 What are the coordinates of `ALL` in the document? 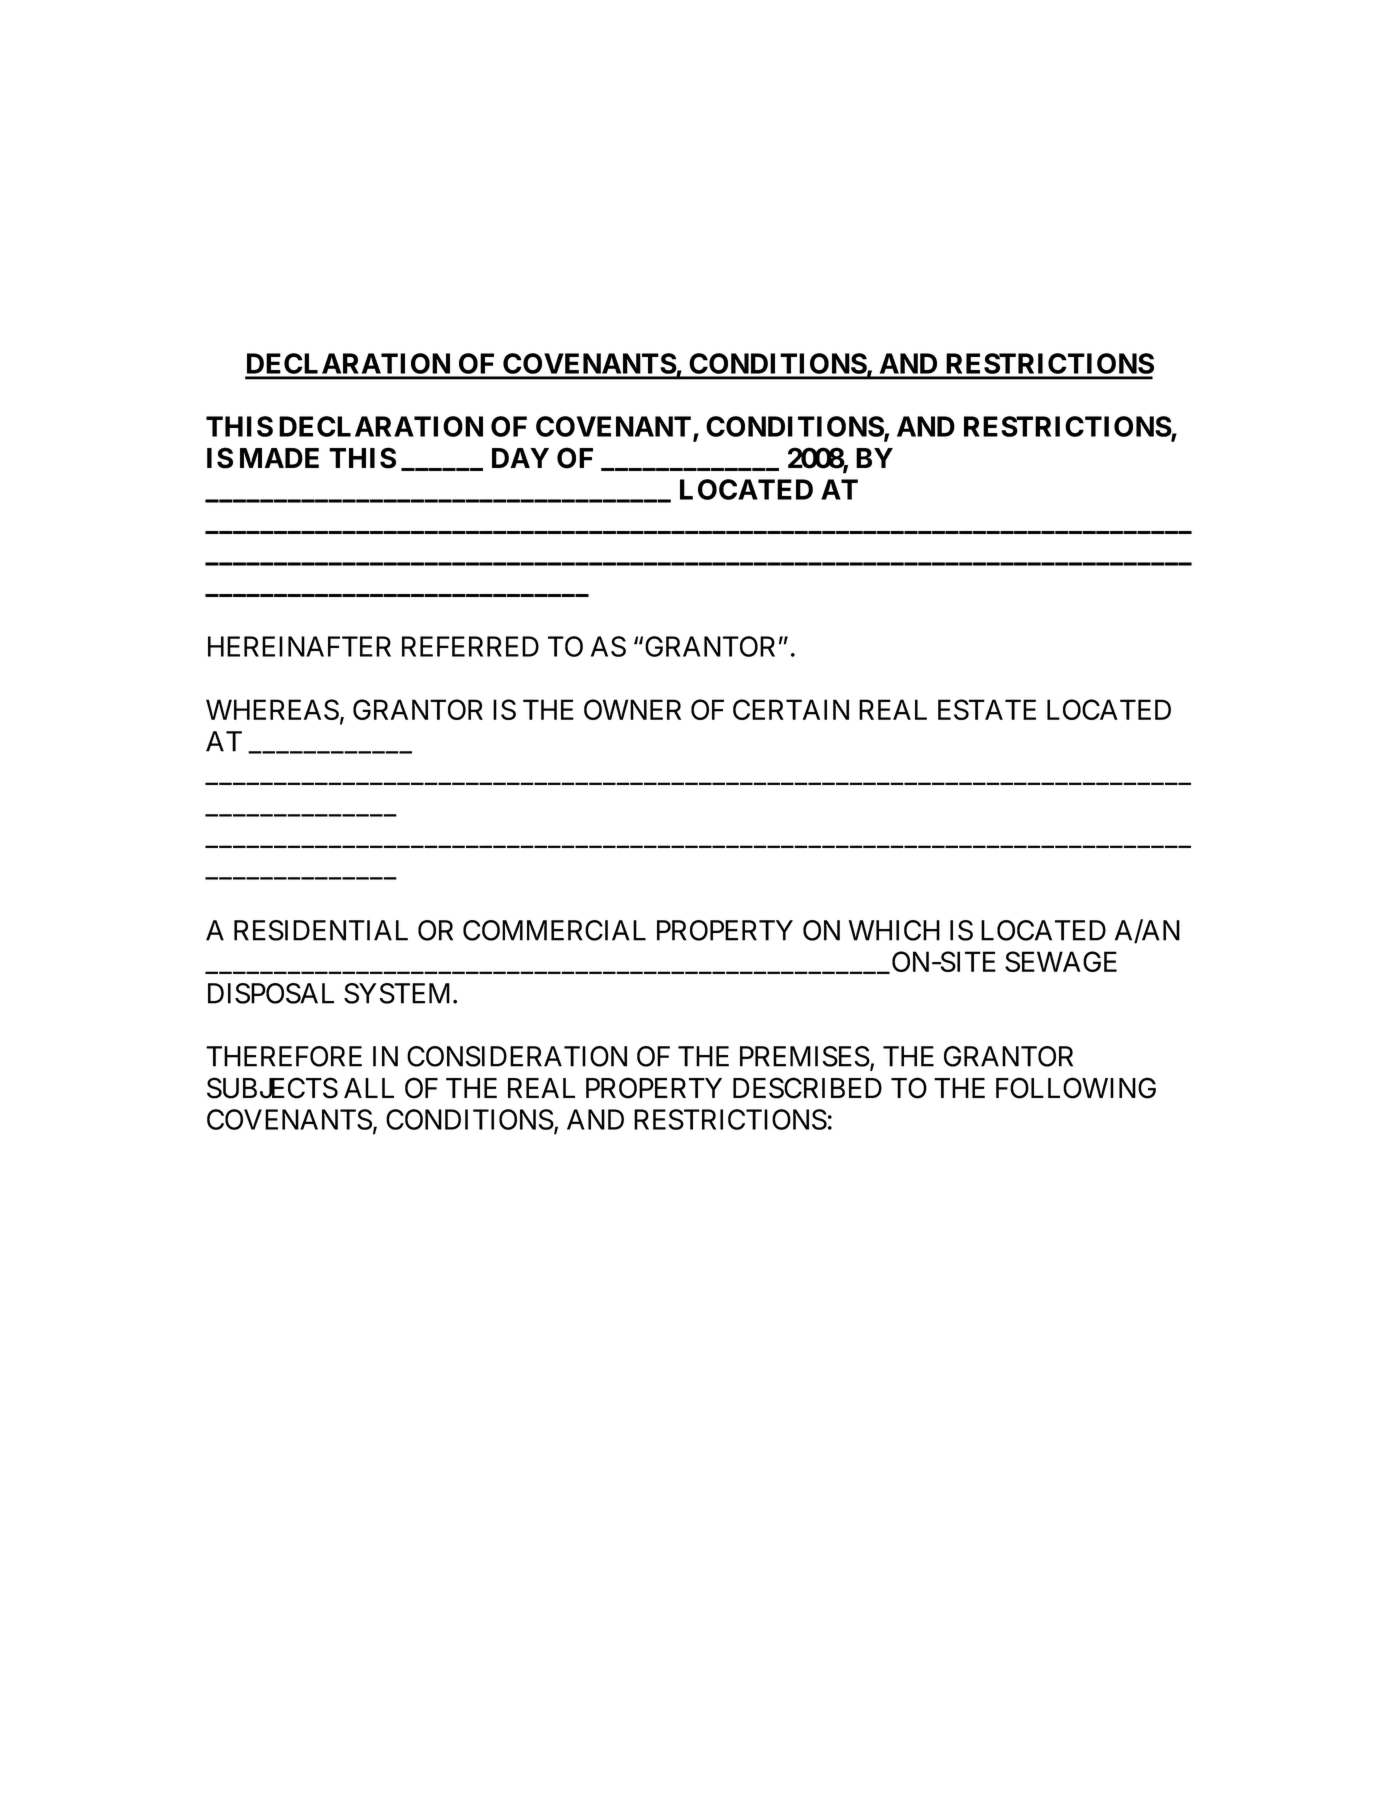 It's located at (369, 1088).
